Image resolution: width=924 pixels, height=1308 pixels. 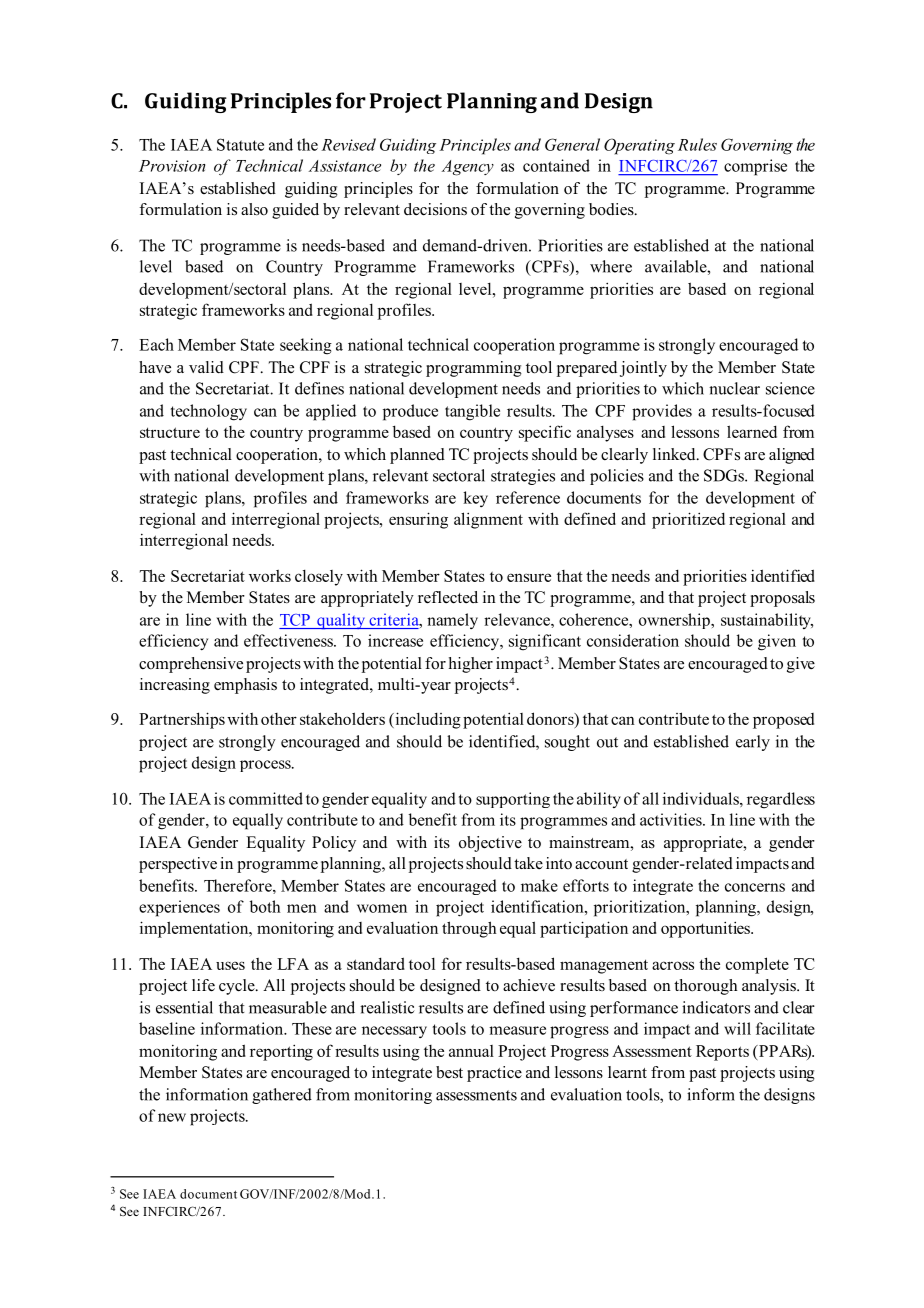 I want to click on effectiveness, so click(x=289, y=640).
